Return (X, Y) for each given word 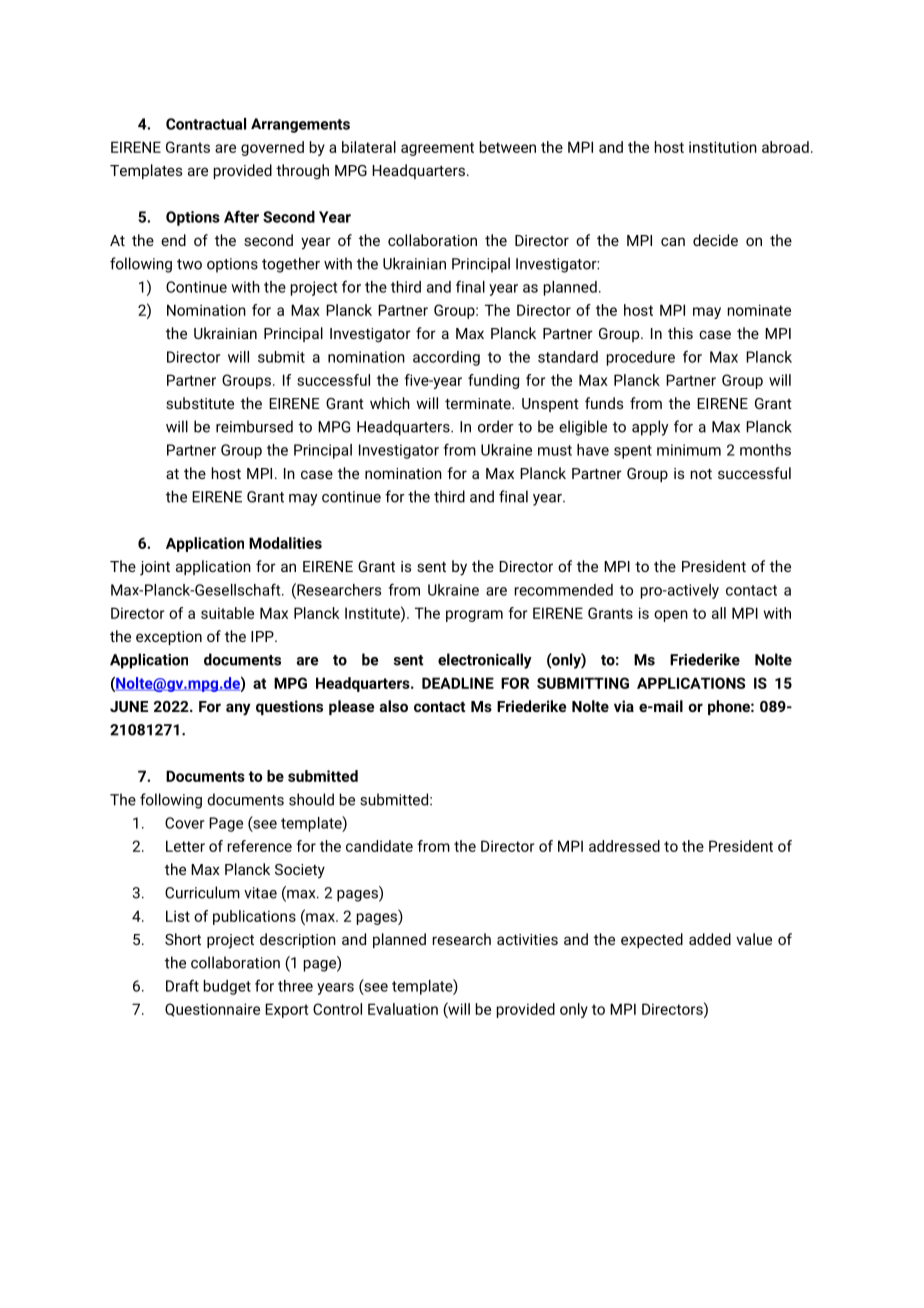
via (624, 706)
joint (155, 568)
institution (723, 147)
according (446, 358)
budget (227, 987)
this (680, 333)
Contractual (206, 124)
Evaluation (403, 1009)
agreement (437, 149)
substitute (200, 403)
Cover (184, 823)
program (474, 616)
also (394, 706)
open (671, 616)
